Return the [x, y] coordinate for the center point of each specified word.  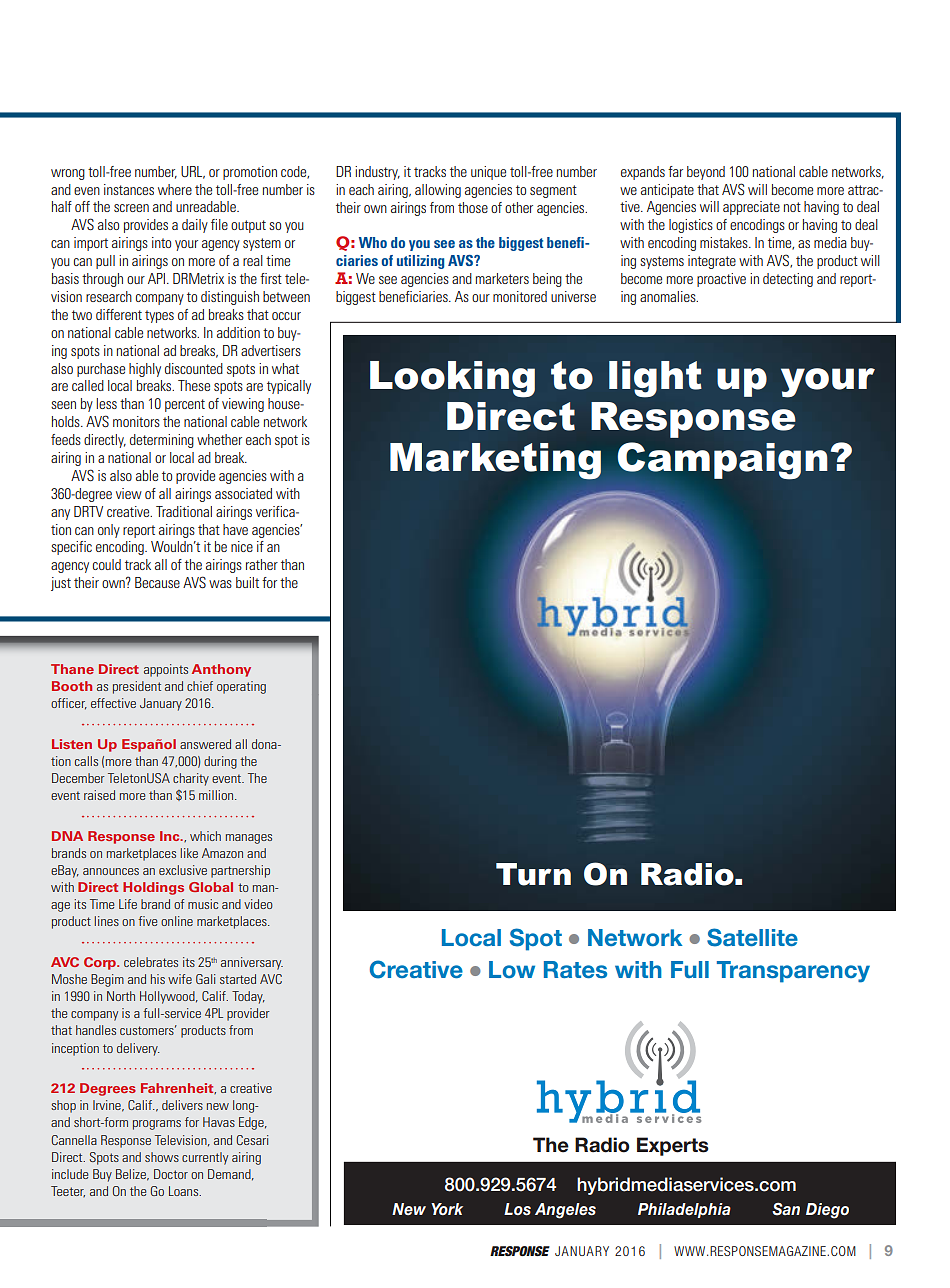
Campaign [723, 461]
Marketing [495, 461]
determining [162, 441]
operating [241, 687]
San [786, 1209]
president [137, 687]
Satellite [752, 937]
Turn [533, 874]
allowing [438, 191]
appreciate [751, 208]
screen [131, 208]
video [258, 904]
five [148, 921]
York [447, 1209]
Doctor [171, 1174]
